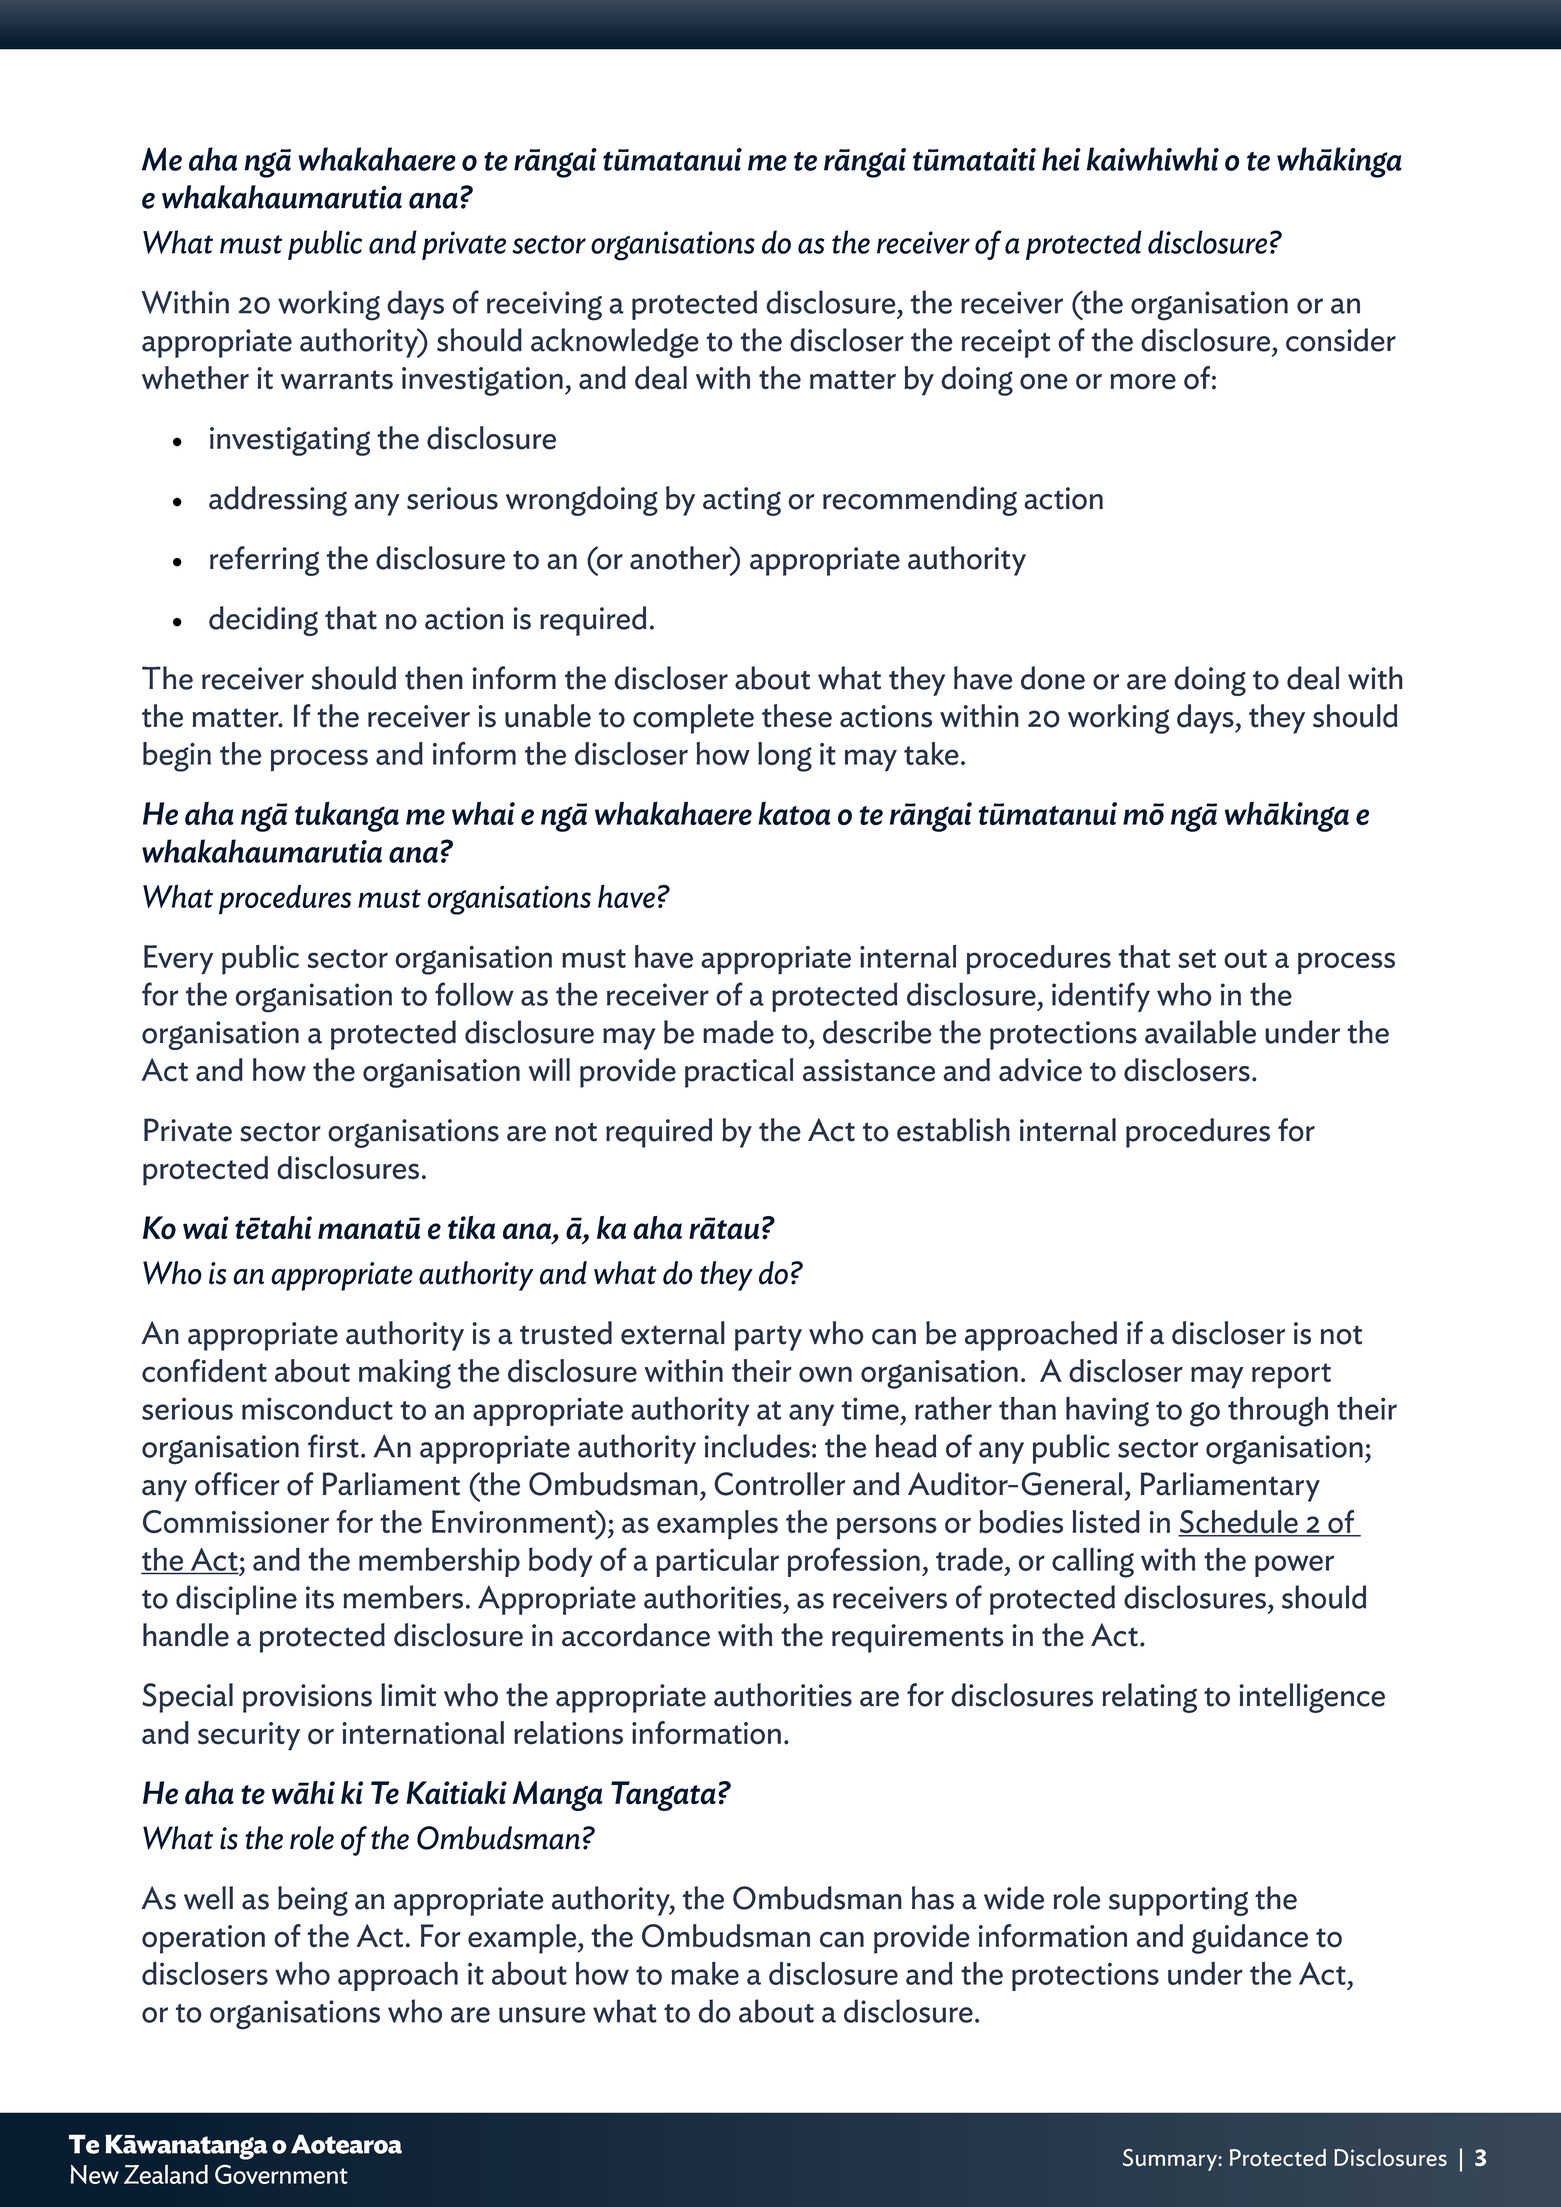 The height and width of the page is (2207, 1561). Describe the element at coordinates (1143, 381) in the page. I see `more` at that location.
